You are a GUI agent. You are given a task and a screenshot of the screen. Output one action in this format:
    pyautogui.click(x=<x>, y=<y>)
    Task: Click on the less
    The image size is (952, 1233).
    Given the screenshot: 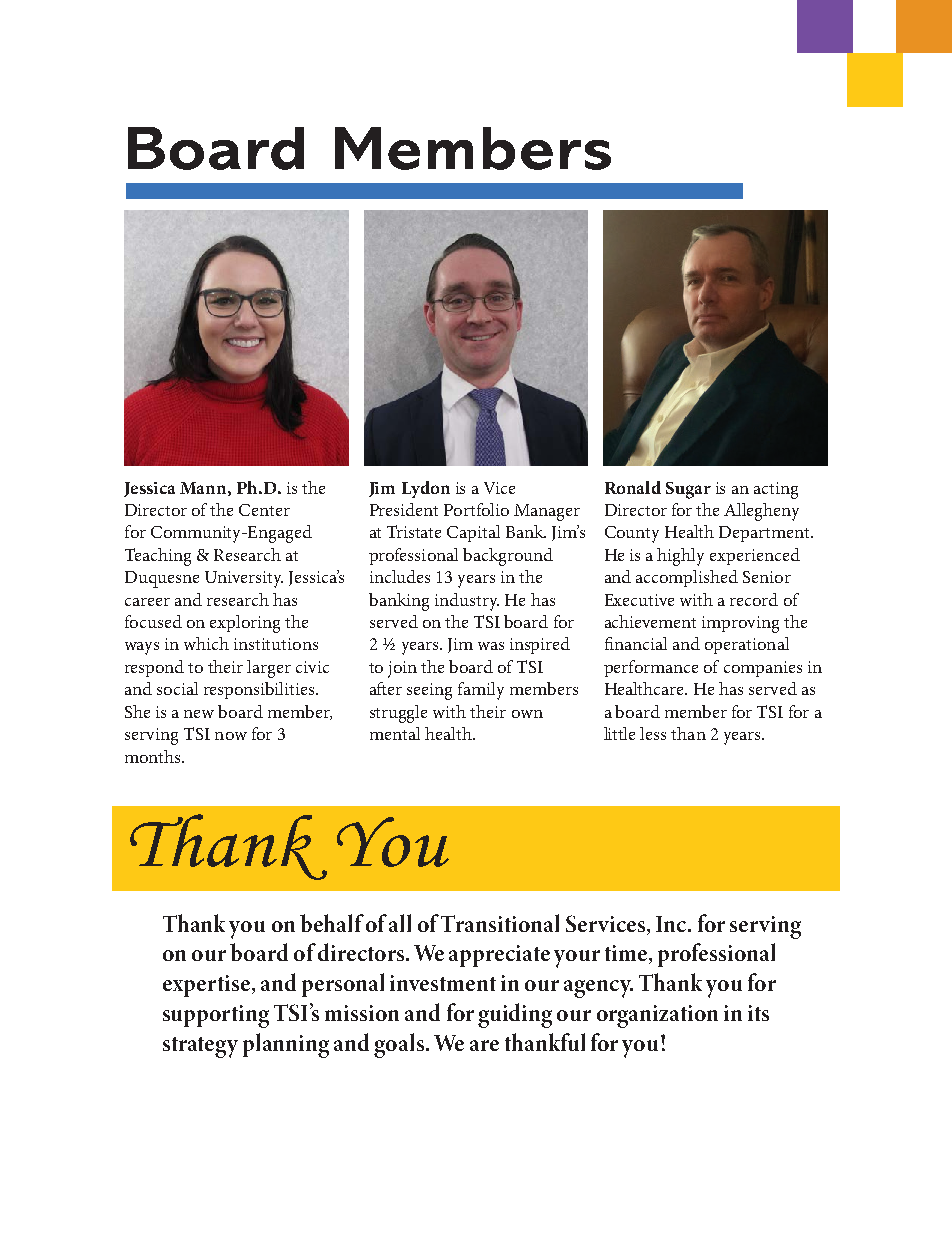 What is the action you would take?
    pyautogui.click(x=653, y=733)
